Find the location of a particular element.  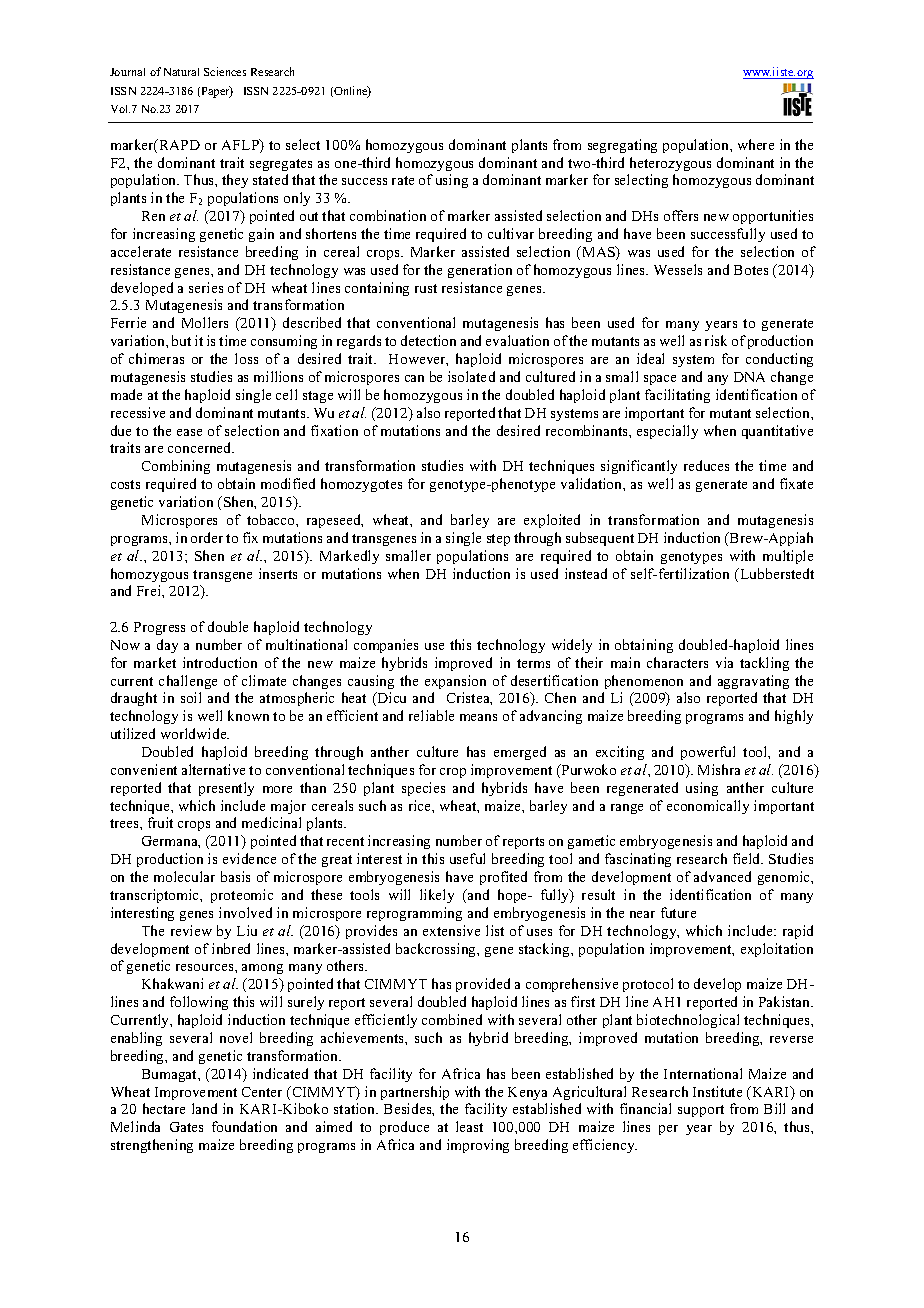

risk is located at coordinates (716, 340).
